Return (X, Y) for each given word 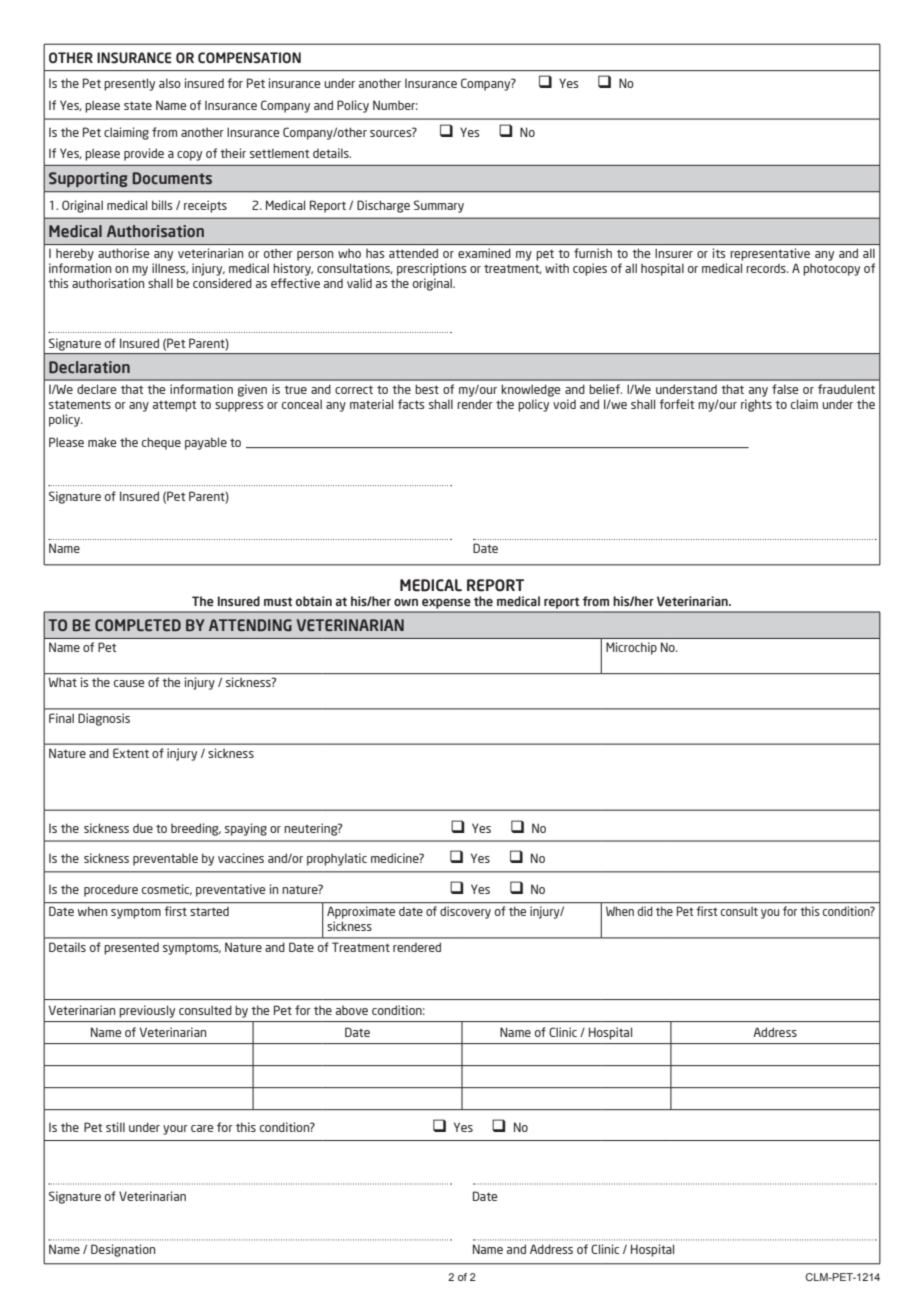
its (719, 253)
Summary (439, 206)
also (170, 83)
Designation (123, 1250)
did (645, 911)
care (202, 1128)
